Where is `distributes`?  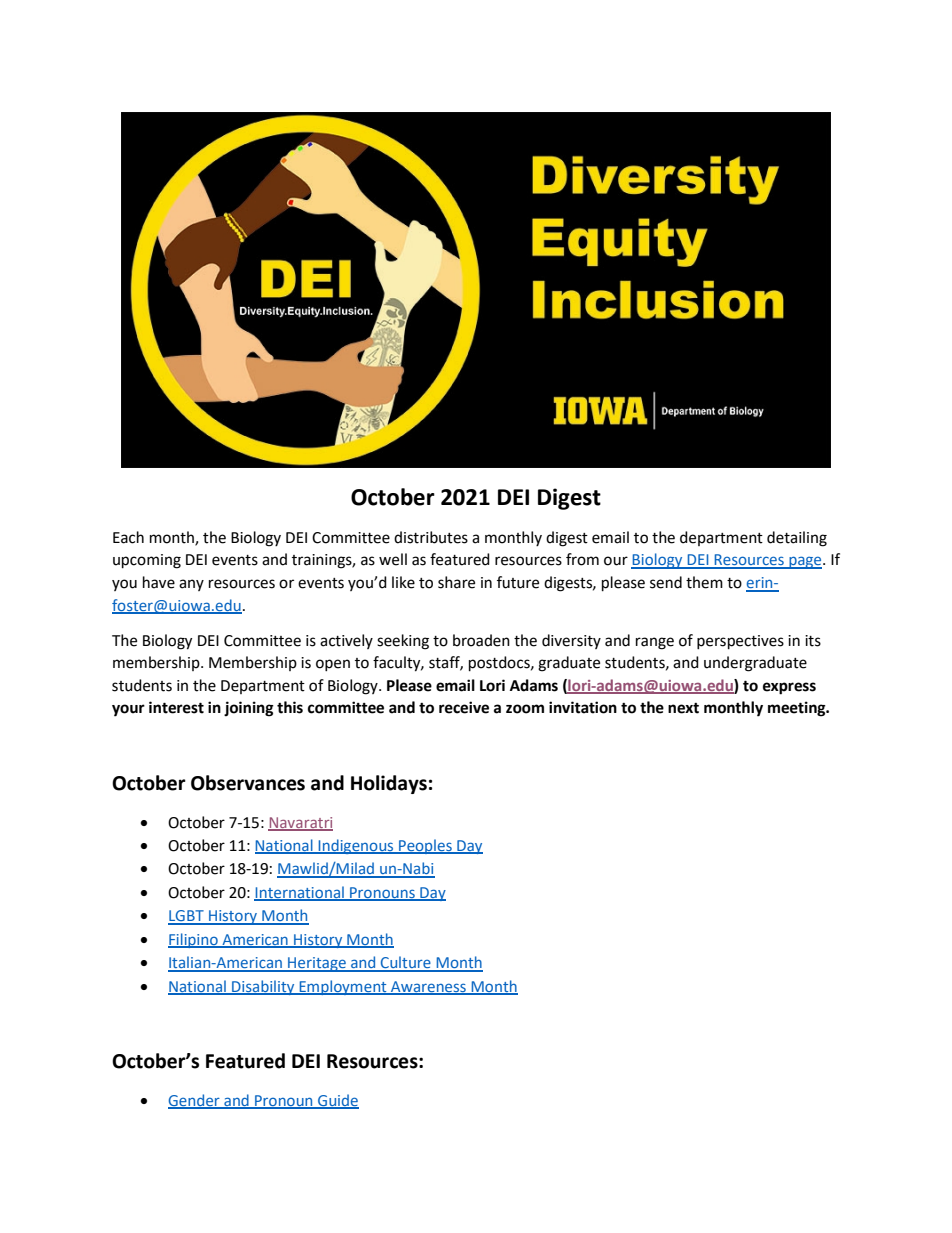
distributes is located at coordinates (431, 537).
